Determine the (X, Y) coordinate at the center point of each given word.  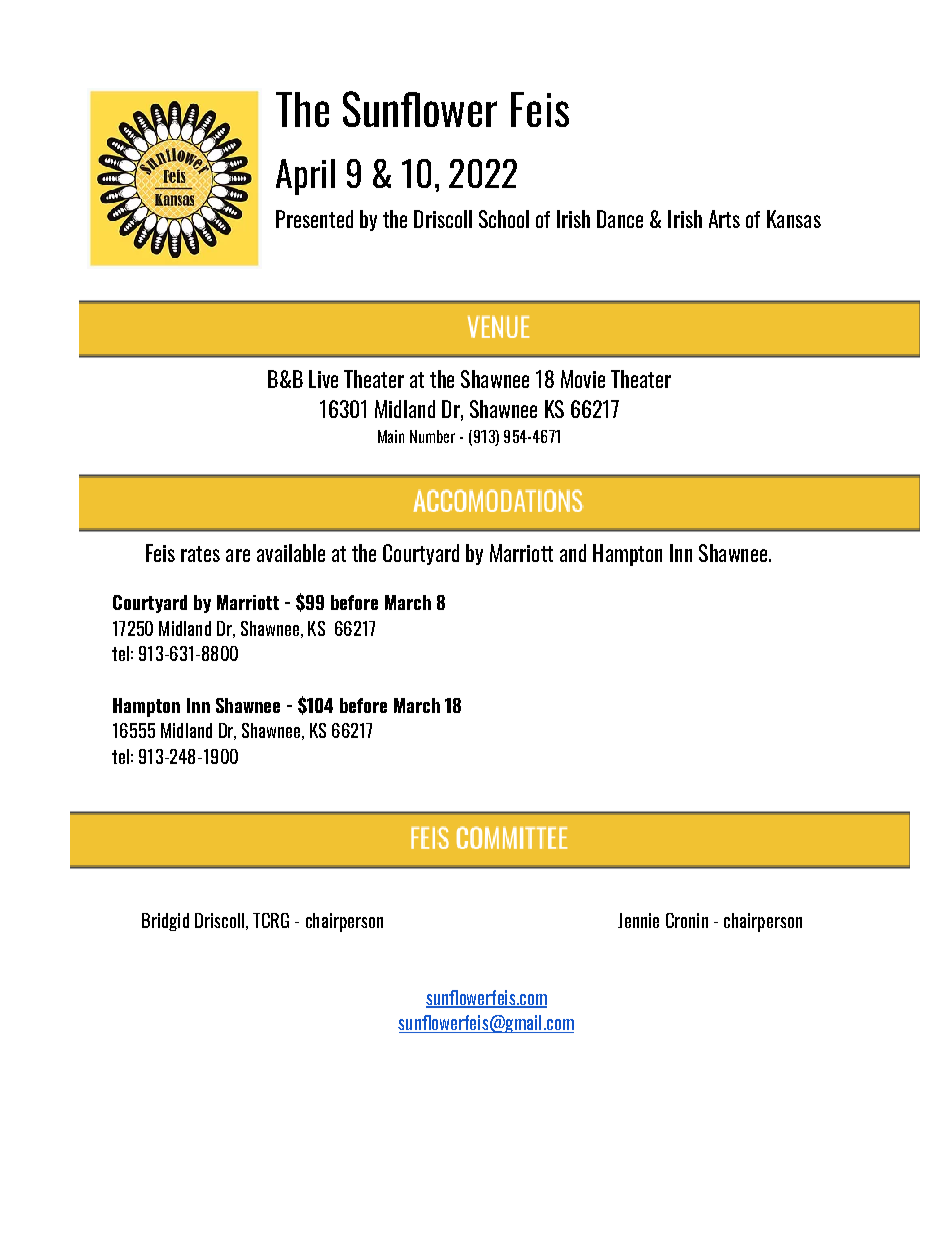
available (291, 553)
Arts (724, 219)
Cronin (687, 920)
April (305, 177)
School (504, 219)
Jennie (638, 920)
